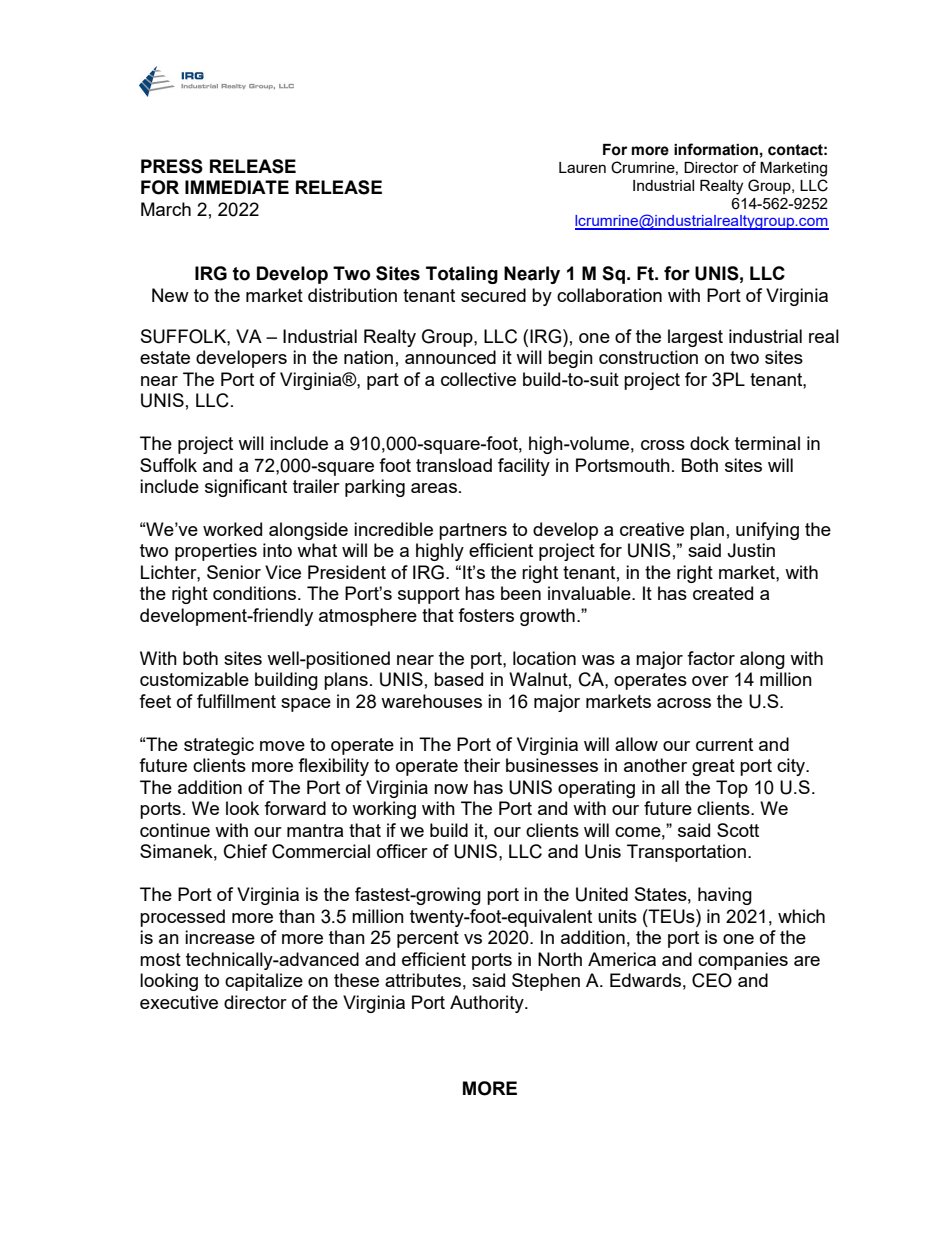 The height and width of the page is (1233, 952). I want to click on capitalize, so click(264, 982).
